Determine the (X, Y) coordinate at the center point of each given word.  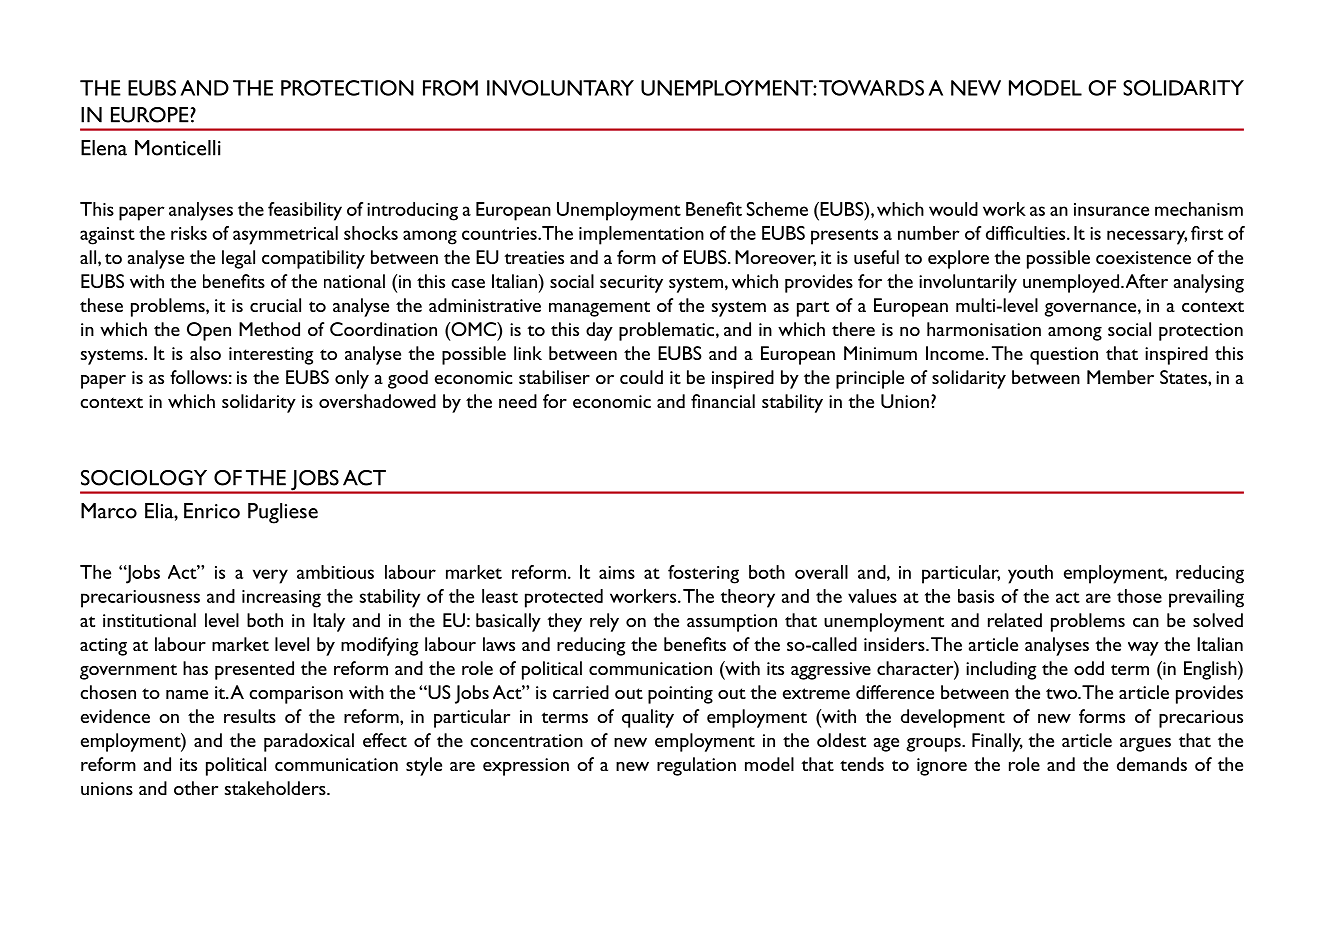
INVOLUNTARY (560, 88)
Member (1120, 377)
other (196, 788)
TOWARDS (871, 88)
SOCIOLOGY (144, 478)
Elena (104, 148)
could (641, 377)
